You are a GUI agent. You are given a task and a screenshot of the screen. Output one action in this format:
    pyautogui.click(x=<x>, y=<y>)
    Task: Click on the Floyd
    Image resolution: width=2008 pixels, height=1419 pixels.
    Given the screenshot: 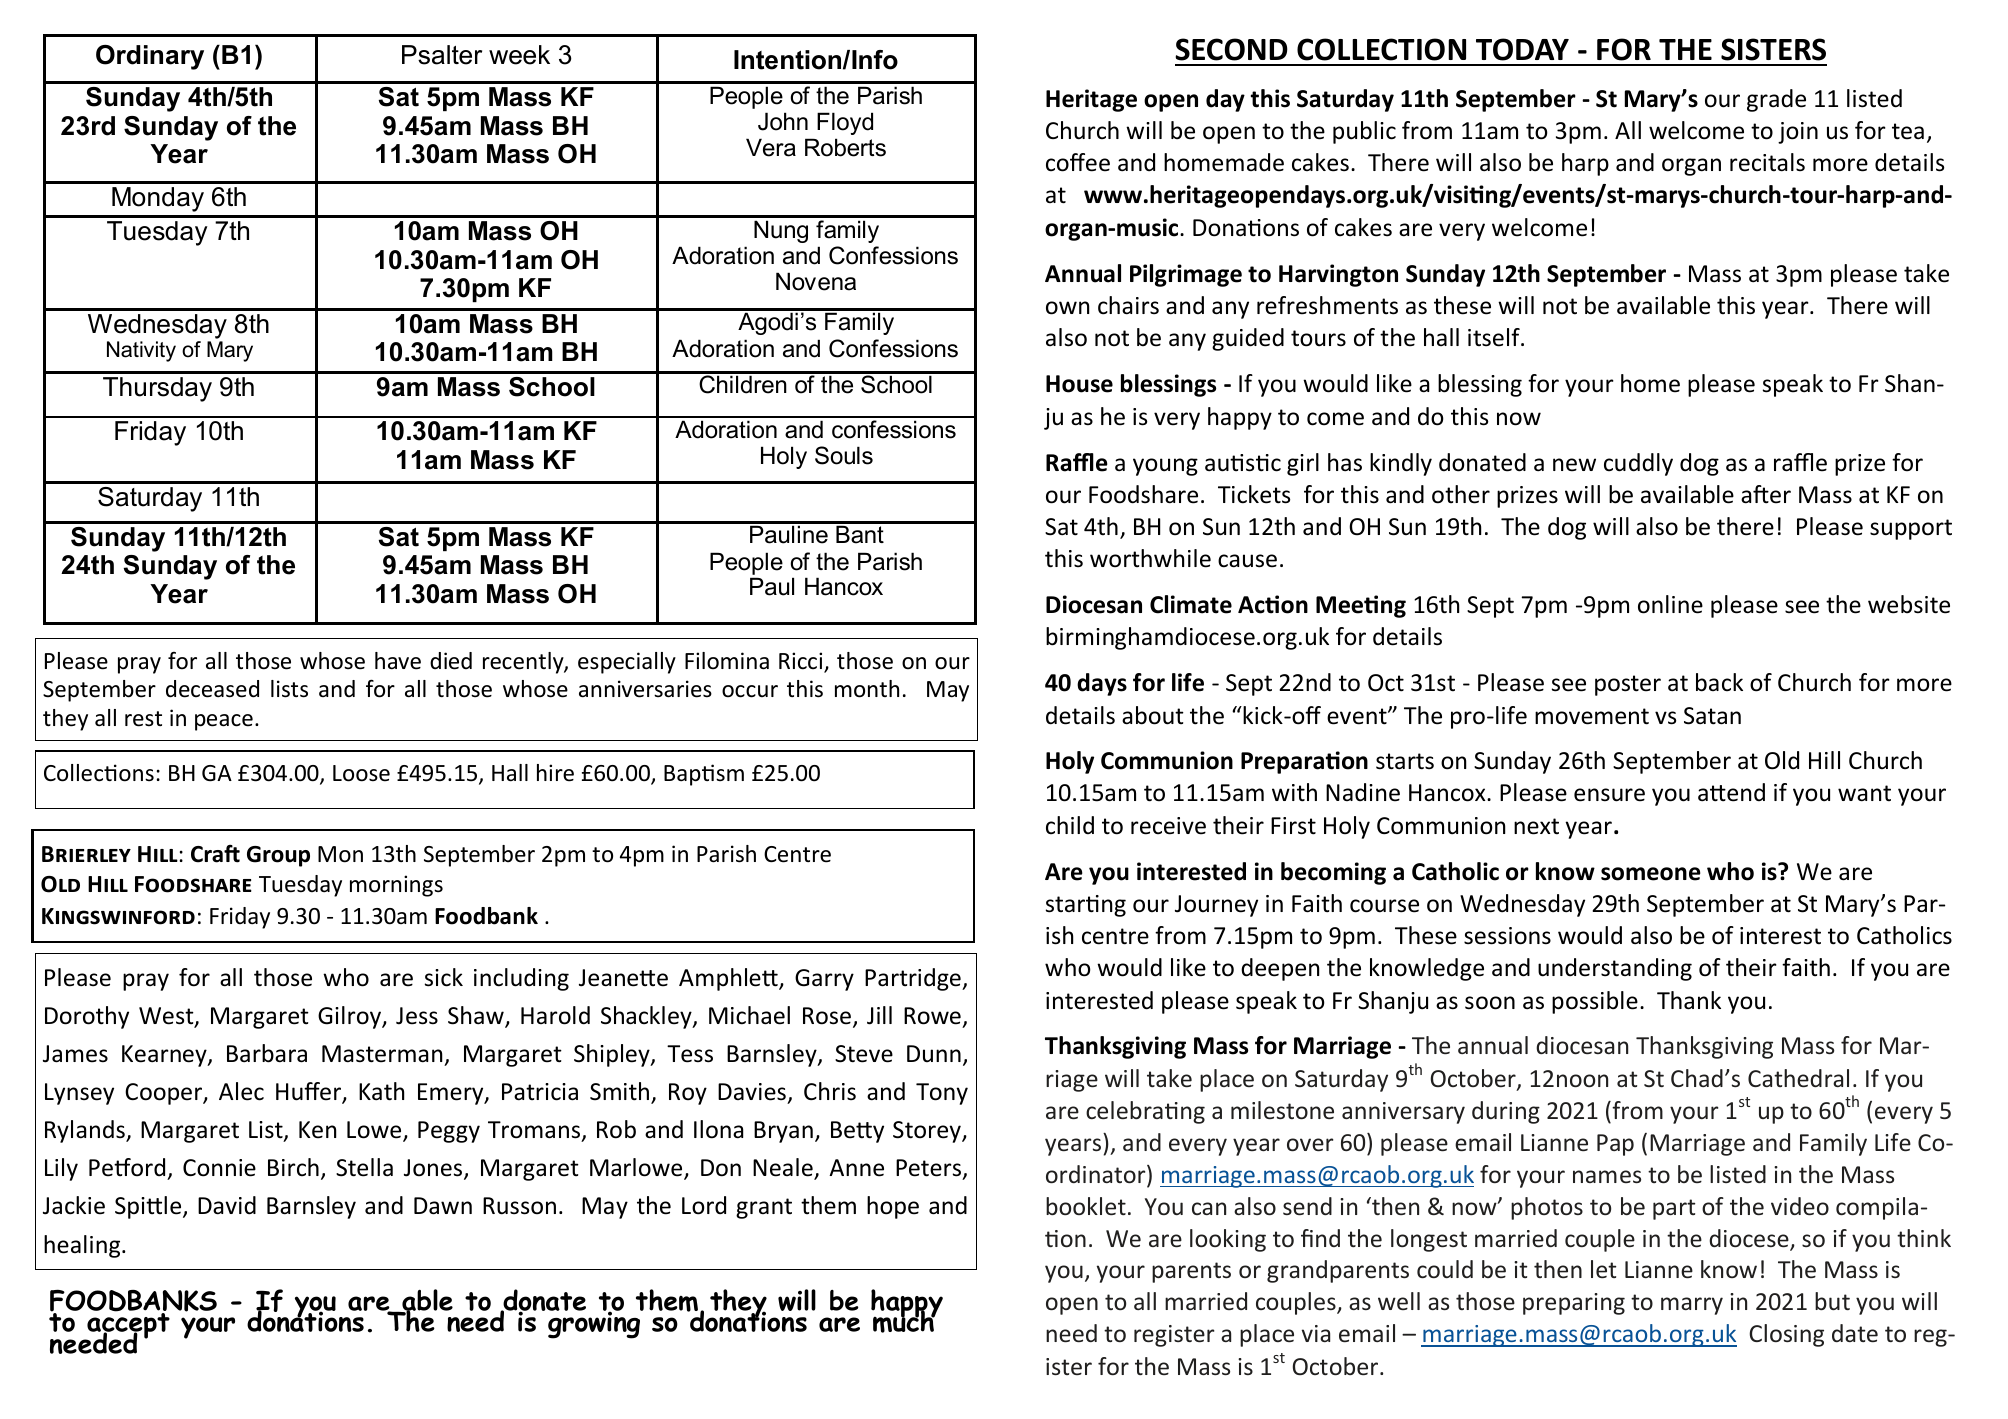 What is the action you would take?
    pyautogui.click(x=845, y=123)
